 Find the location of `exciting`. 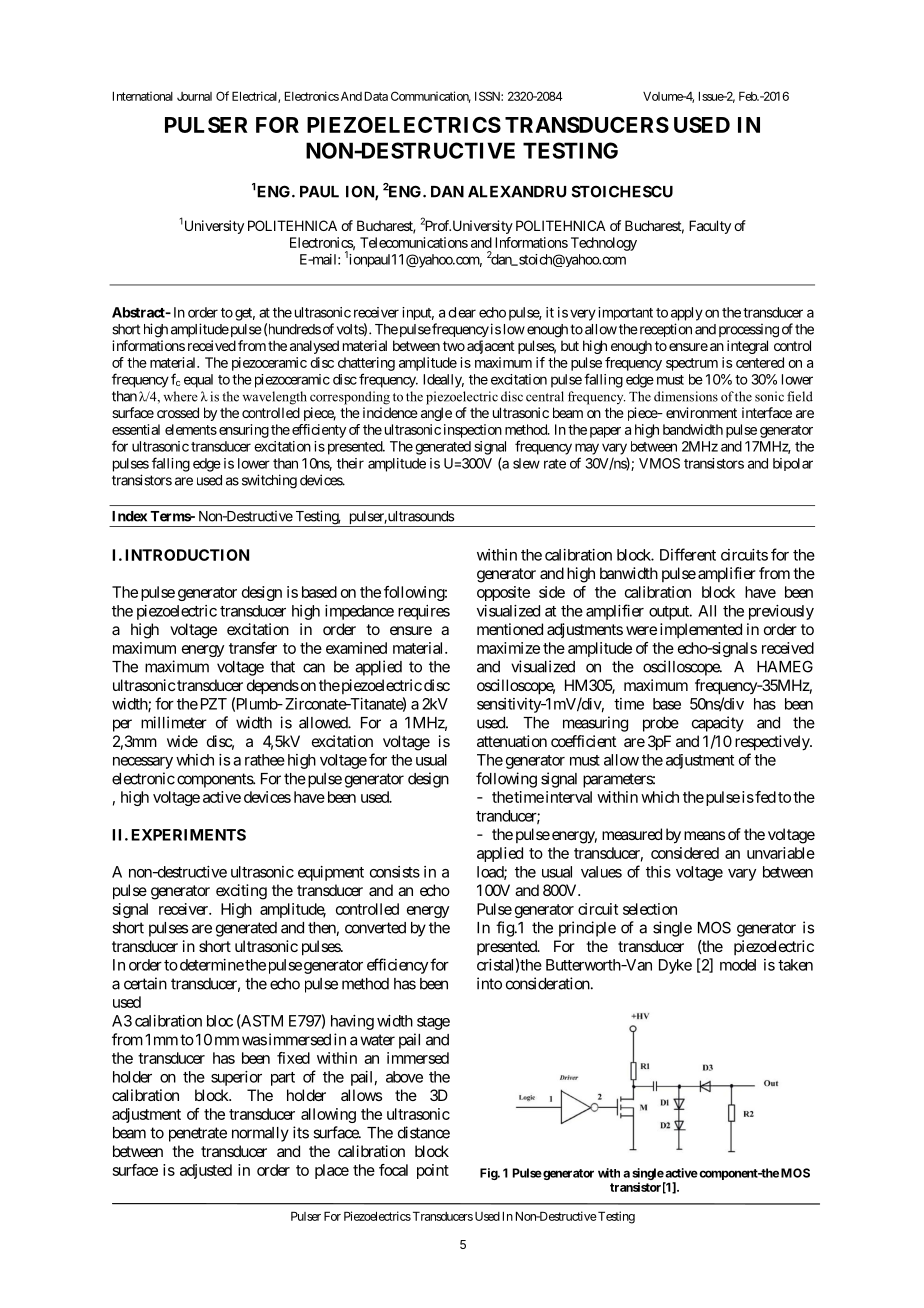

exciting is located at coordinates (241, 892).
